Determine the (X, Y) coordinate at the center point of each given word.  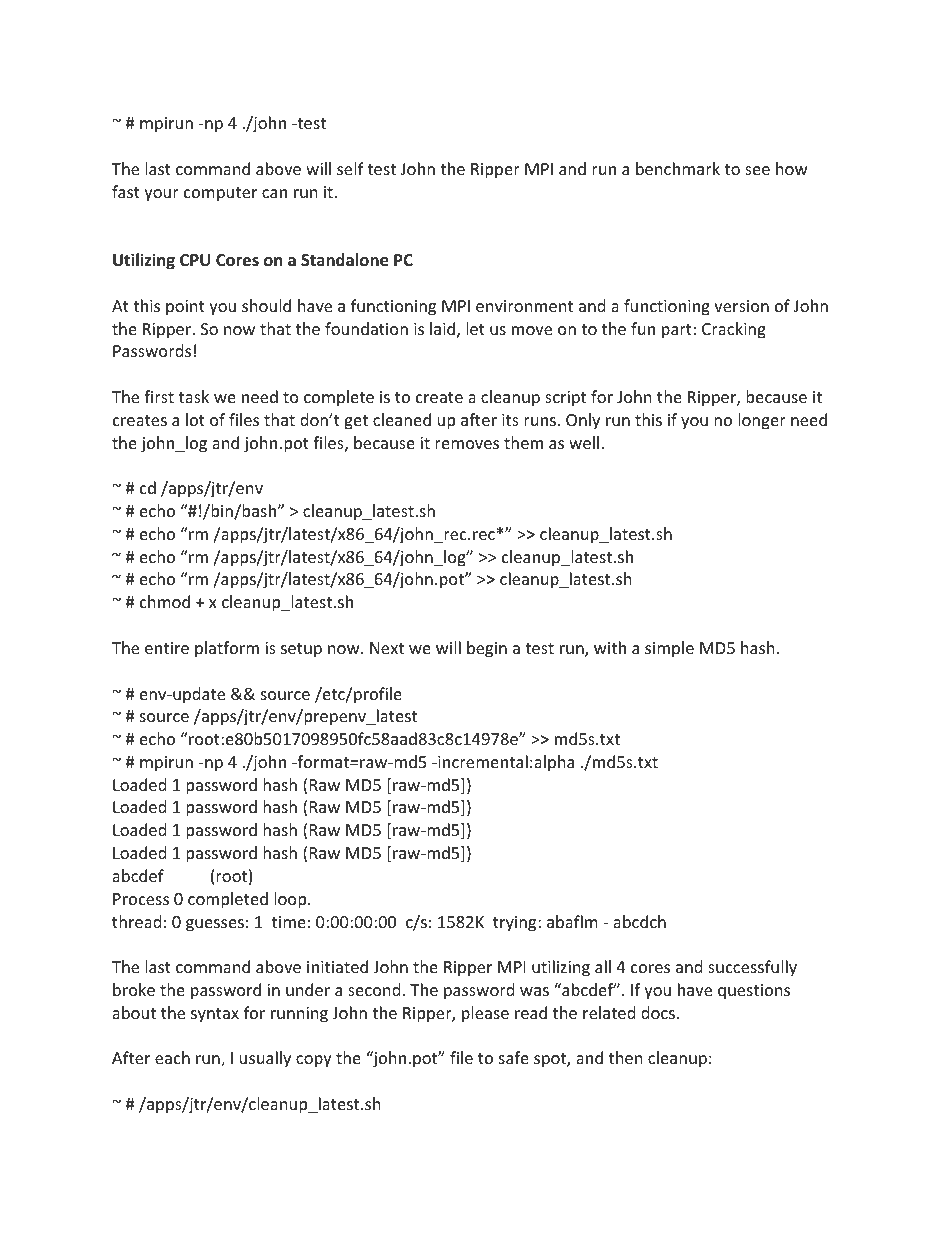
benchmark (678, 168)
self (350, 168)
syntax (215, 1015)
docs (658, 1012)
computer (220, 194)
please (485, 1014)
